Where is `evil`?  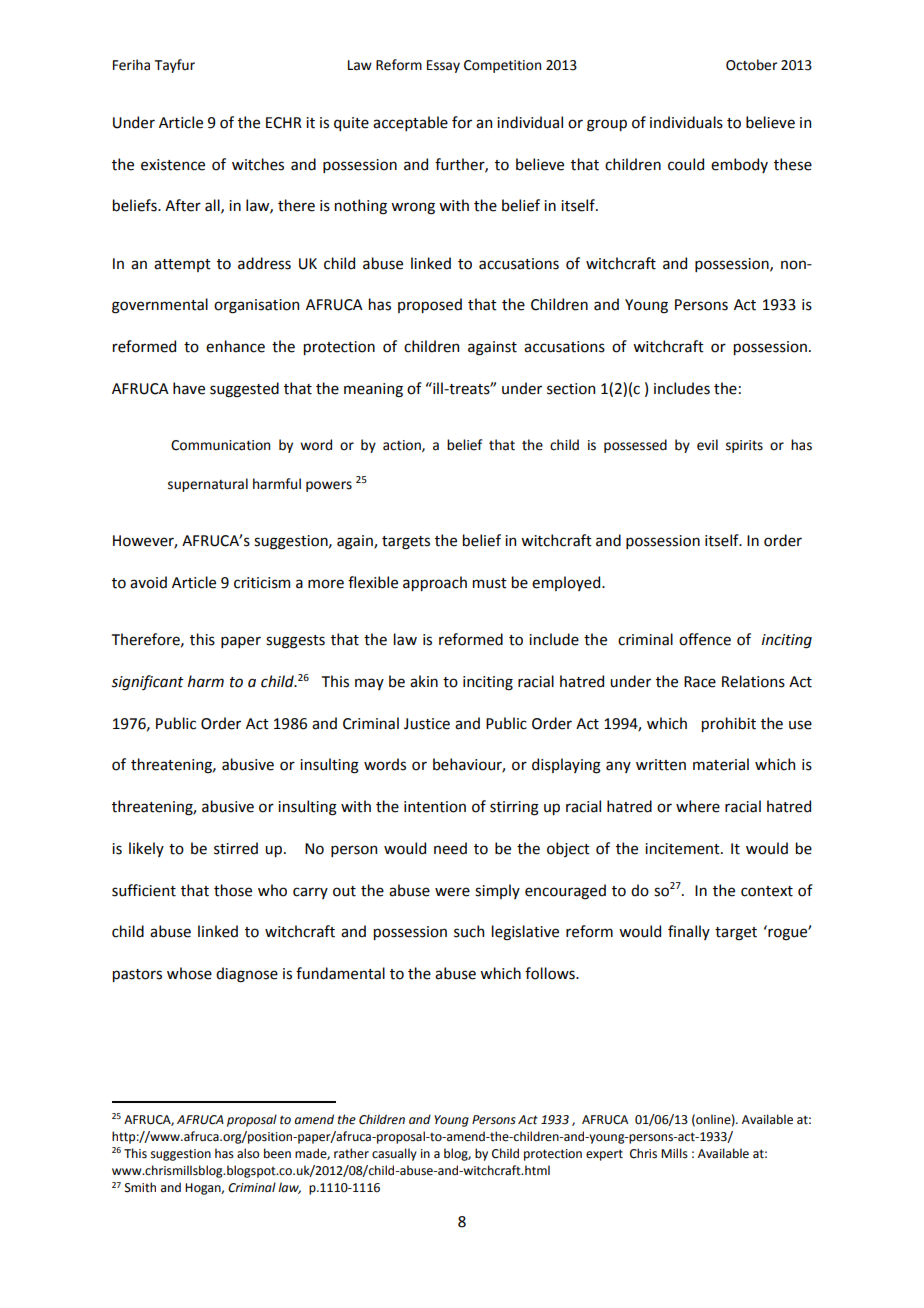 evil is located at coordinates (707, 445).
